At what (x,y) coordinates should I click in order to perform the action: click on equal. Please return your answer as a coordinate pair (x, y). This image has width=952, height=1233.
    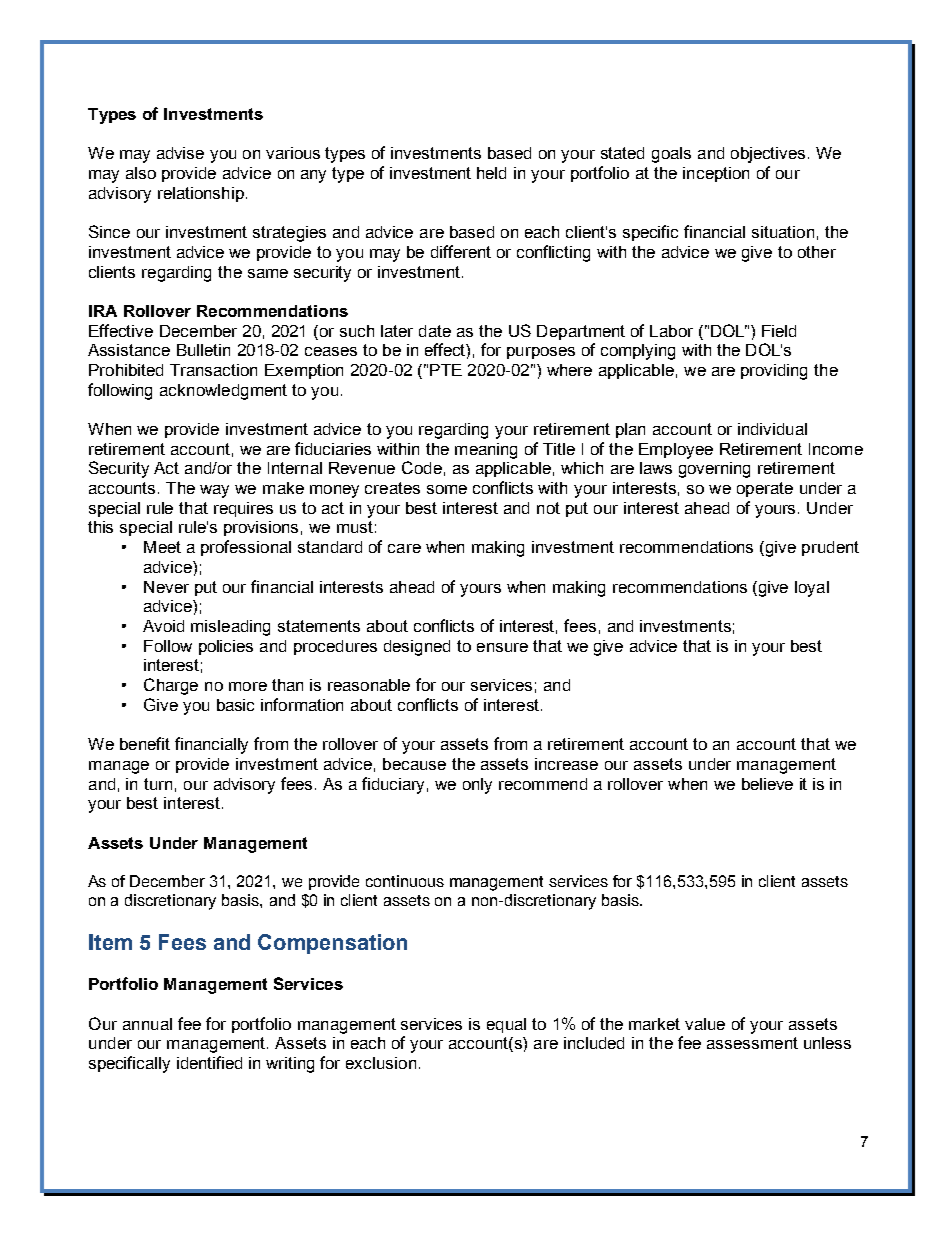
    Looking at the image, I should click on (506, 1025).
